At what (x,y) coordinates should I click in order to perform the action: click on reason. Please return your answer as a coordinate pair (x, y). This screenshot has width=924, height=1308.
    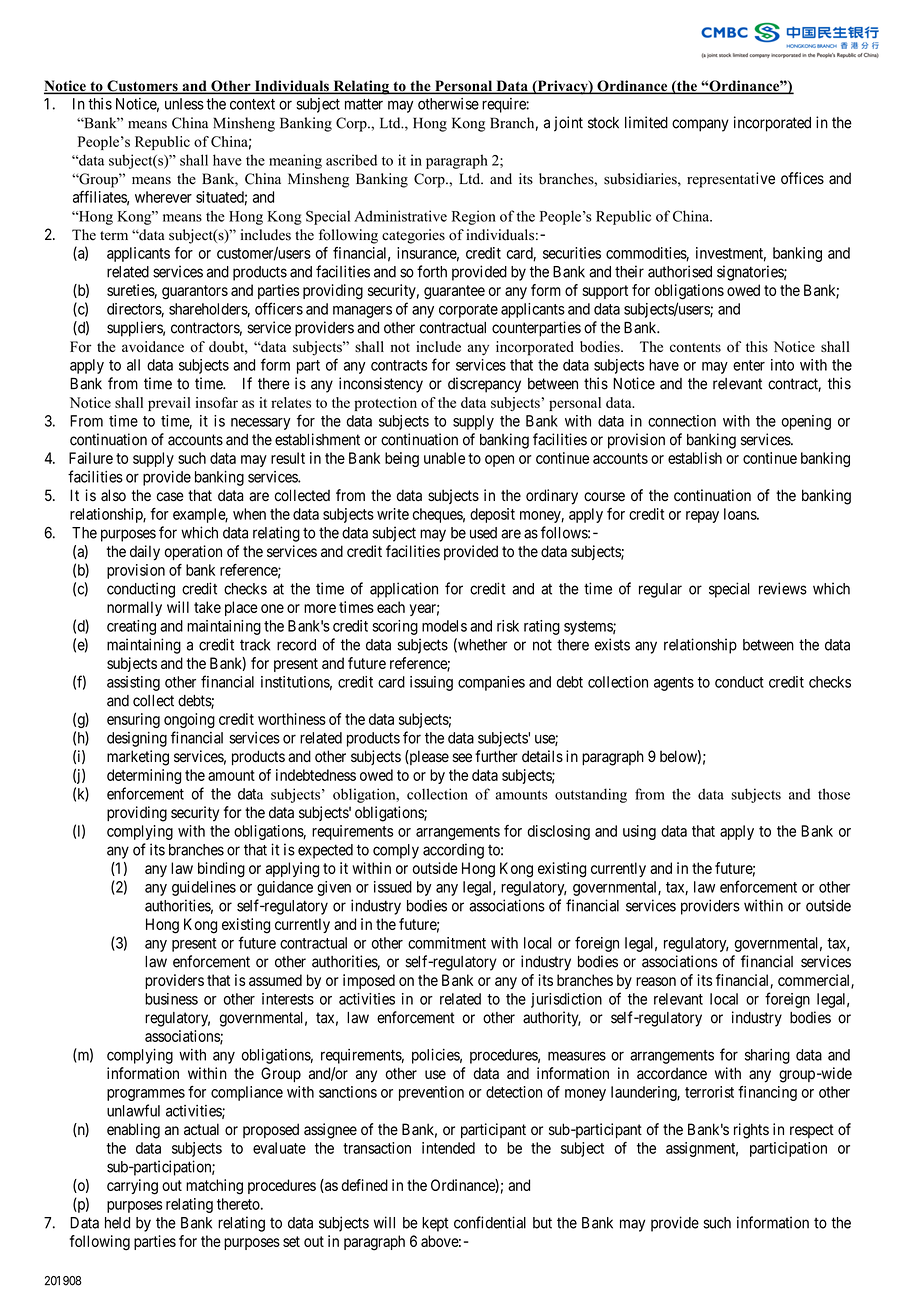
    Looking at the image, I should click on (656, 981).
